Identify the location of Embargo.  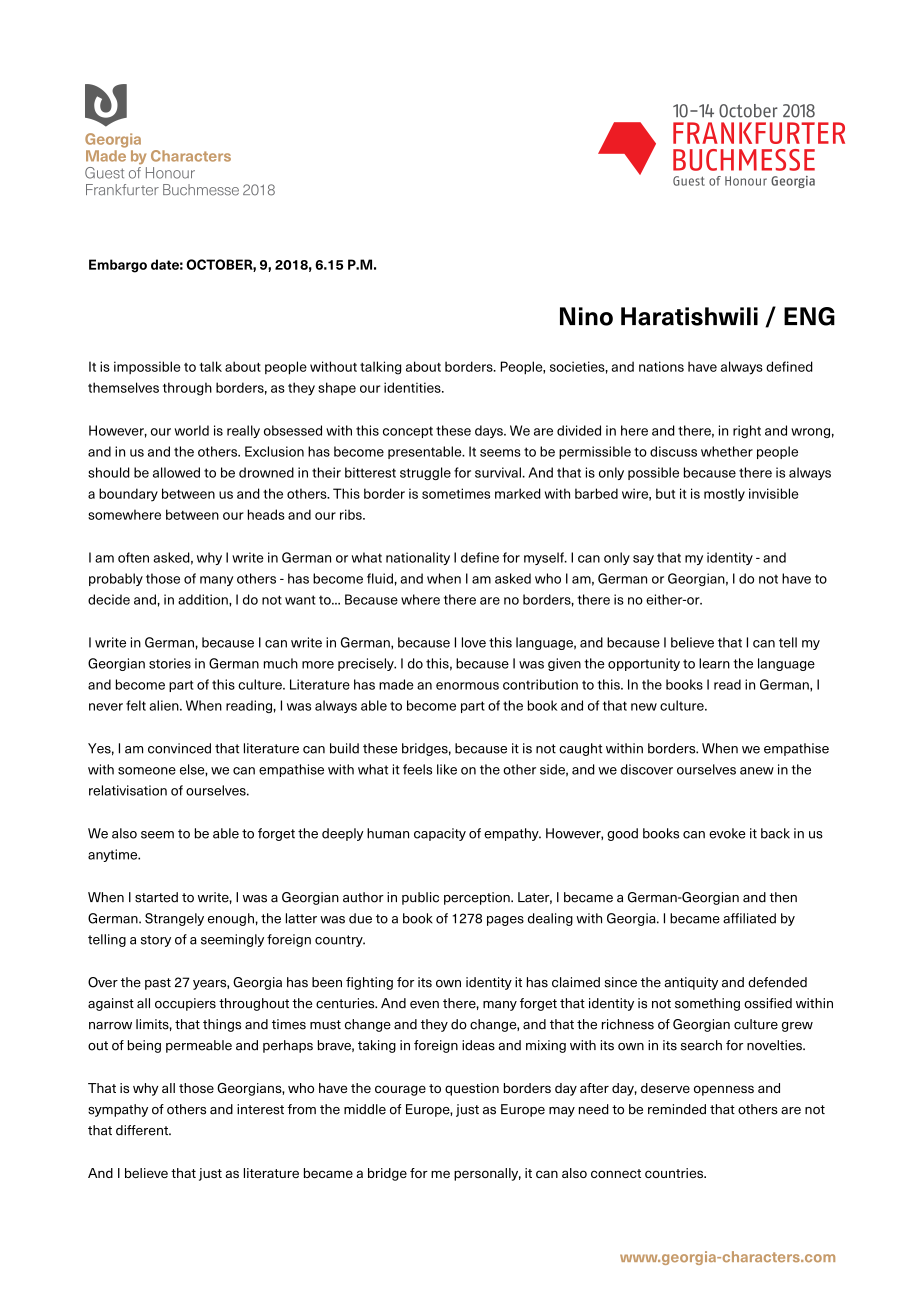
(118, 266).
